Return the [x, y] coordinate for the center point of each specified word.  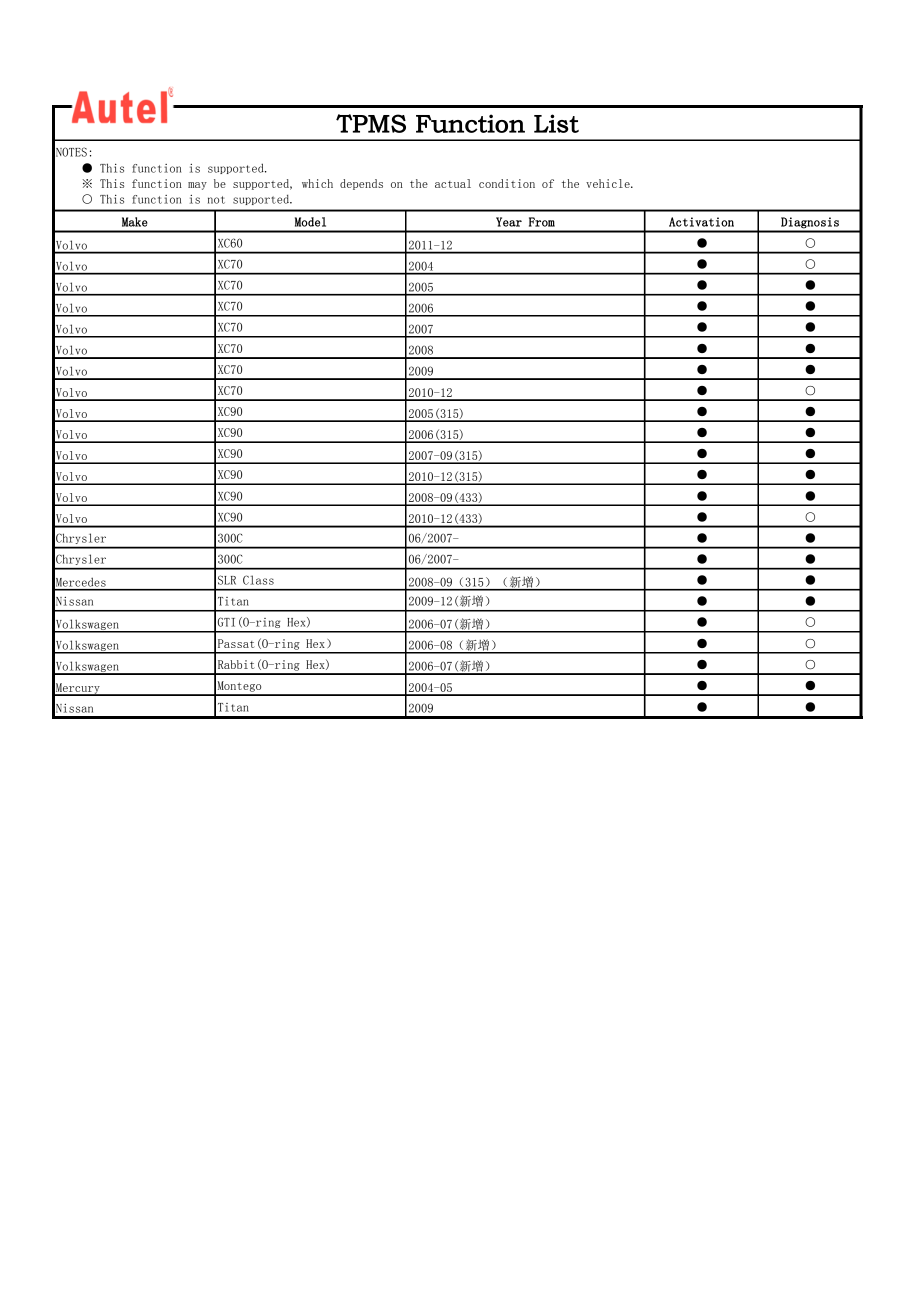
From [542, 222]
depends [361, 184]
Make [135, 222]
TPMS [371, 123]
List [556, 123]
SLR [227, 580]
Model [310, 222]
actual [453, 183]
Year [509, 222]
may [197, 186]
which [317, 183]
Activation [701, 222]
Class [258, 580]
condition [507, 183]
